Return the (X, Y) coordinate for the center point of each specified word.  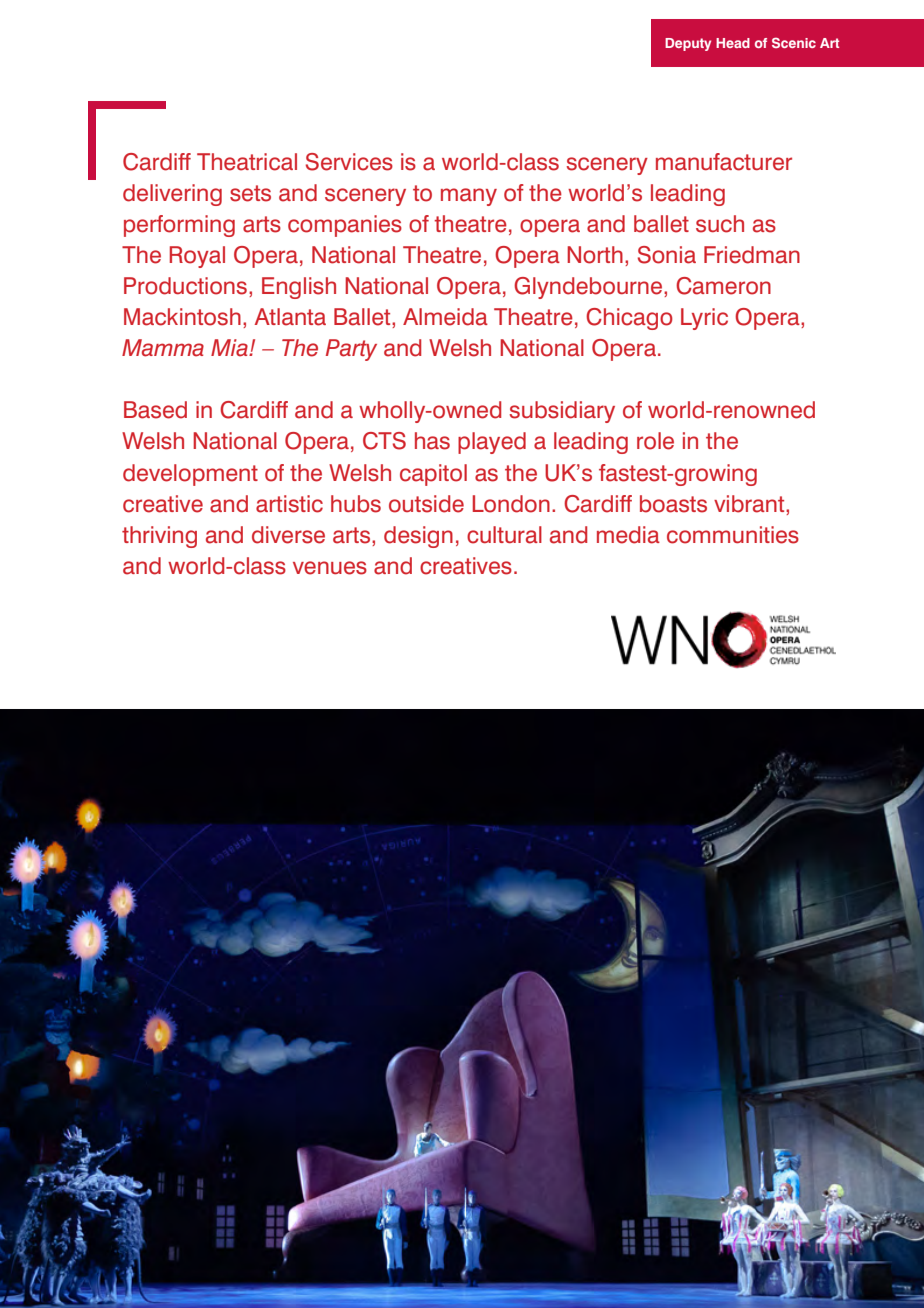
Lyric (704, 319)
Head (733, 43)
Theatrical (247, 162)
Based (155, 410)
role (655, 441)
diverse (288, 535)
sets (250, 193)
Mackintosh (182, 317)
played (492, 443)
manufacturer (724, 162)
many (469, 197)
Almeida (445, 317)
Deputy (688, 44)
